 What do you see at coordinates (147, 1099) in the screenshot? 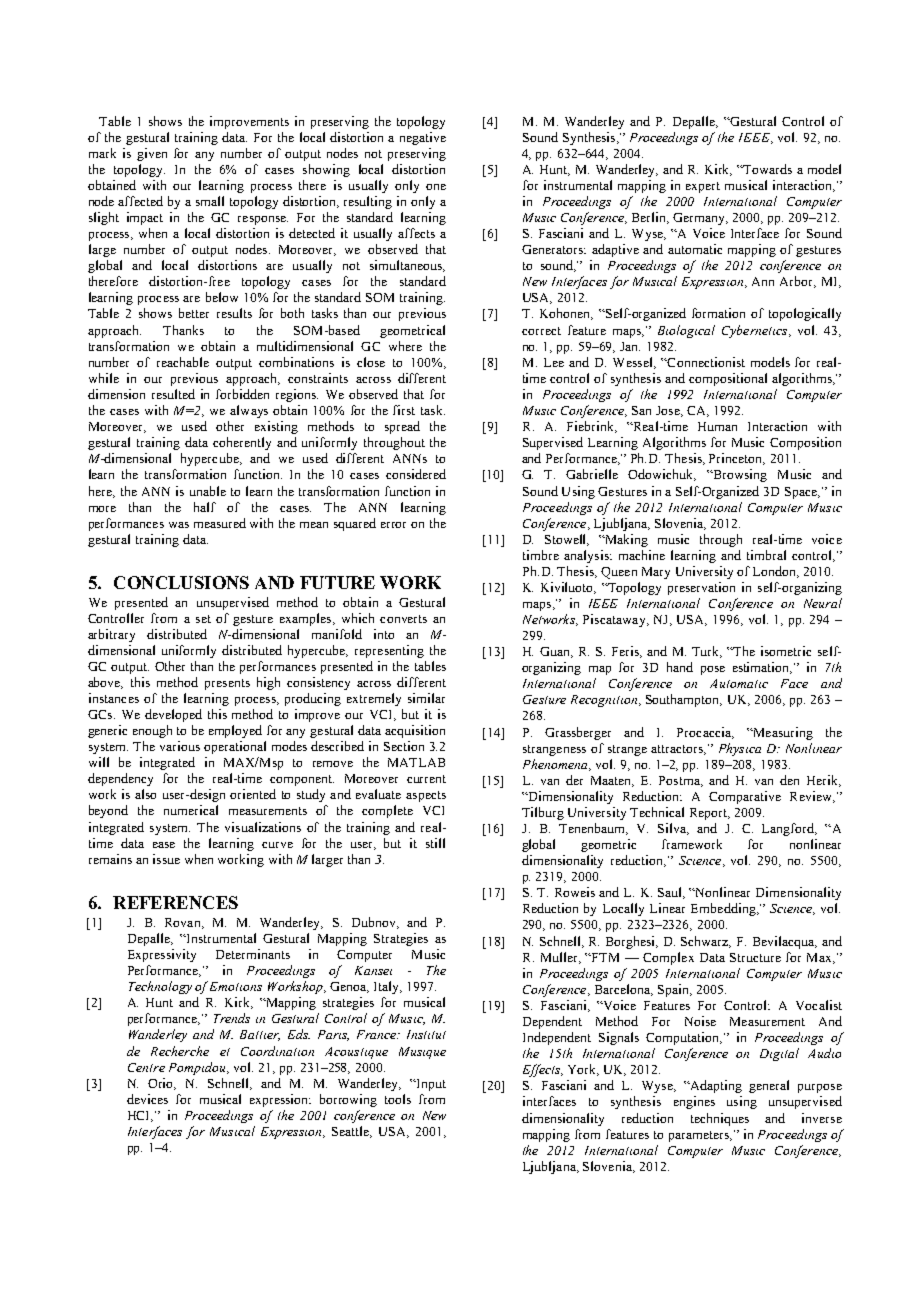
I see `devices` at bounding box center [147, 1099].
